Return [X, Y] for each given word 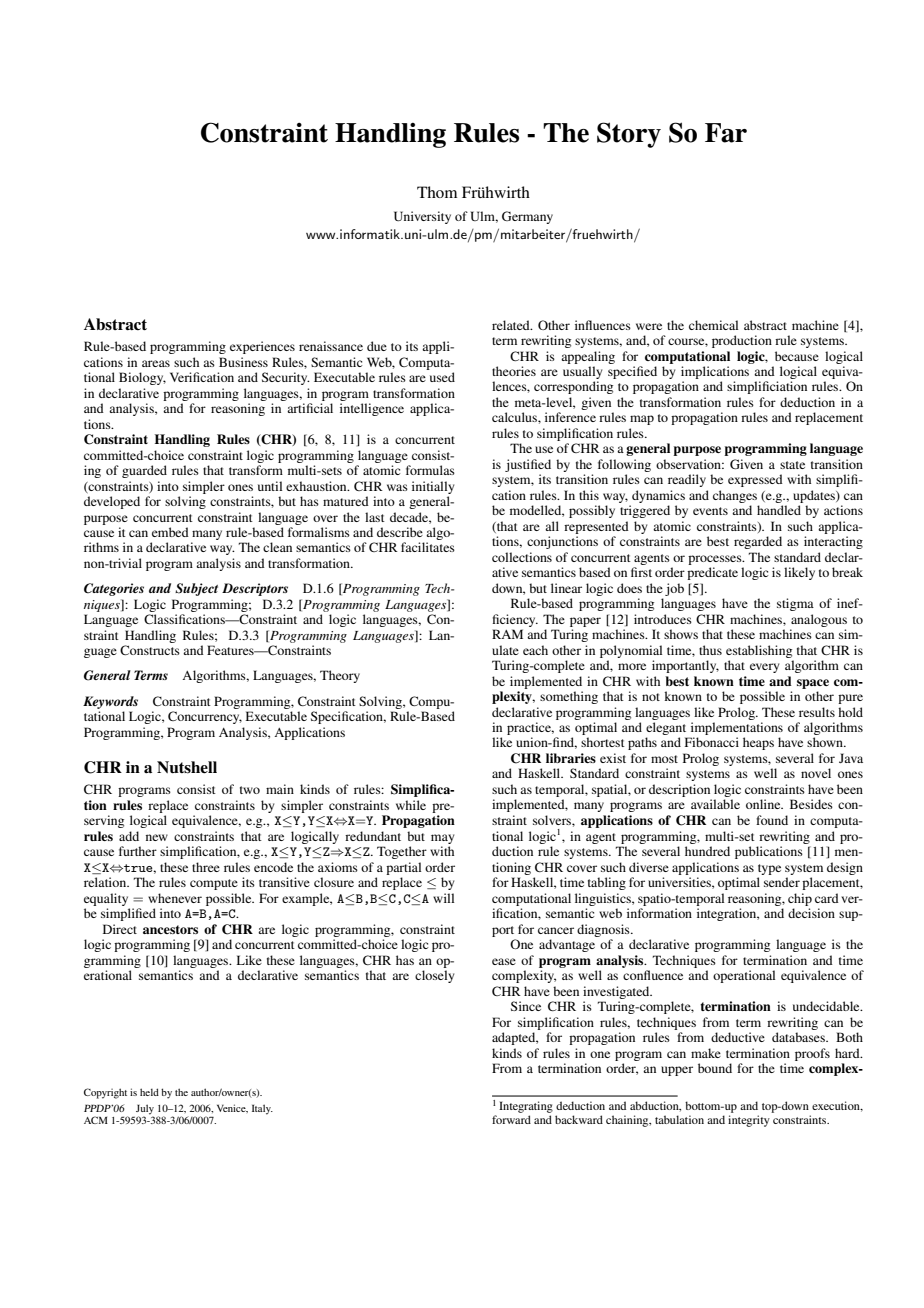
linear [566, 588]
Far [726, 133]
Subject [196, 589]
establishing [759, 651]
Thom [437, 192]
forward [511, 1119]
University [422, 217]
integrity [749, 1121]
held [149, 1092]
